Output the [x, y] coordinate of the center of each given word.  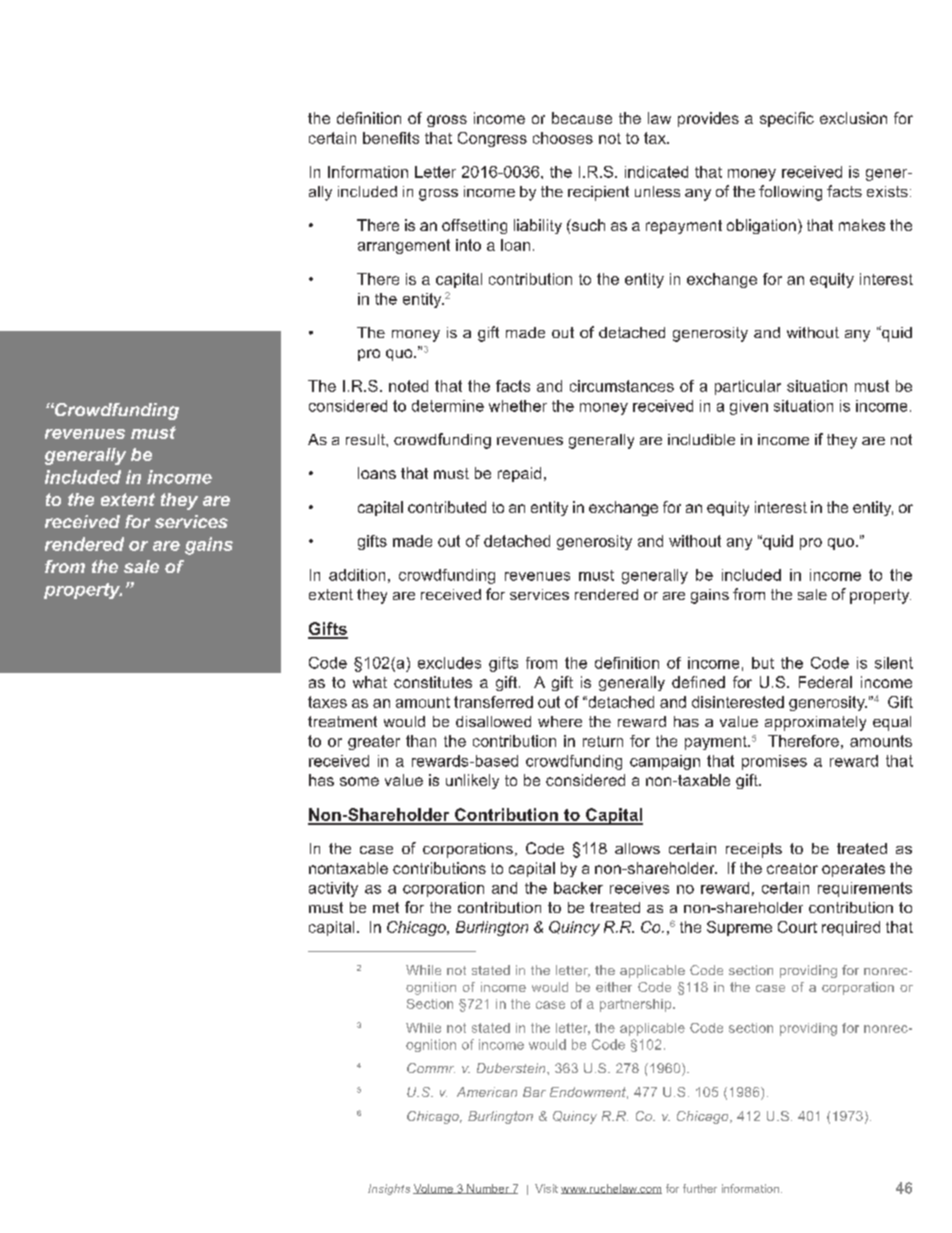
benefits [391, 138]
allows [637, 848]
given [749, 407]
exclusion [853, 118]
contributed [447, 507]
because [582, 118]
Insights [389, 1189]
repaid [519, 474]
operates [853, 870]
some [359, 781]
